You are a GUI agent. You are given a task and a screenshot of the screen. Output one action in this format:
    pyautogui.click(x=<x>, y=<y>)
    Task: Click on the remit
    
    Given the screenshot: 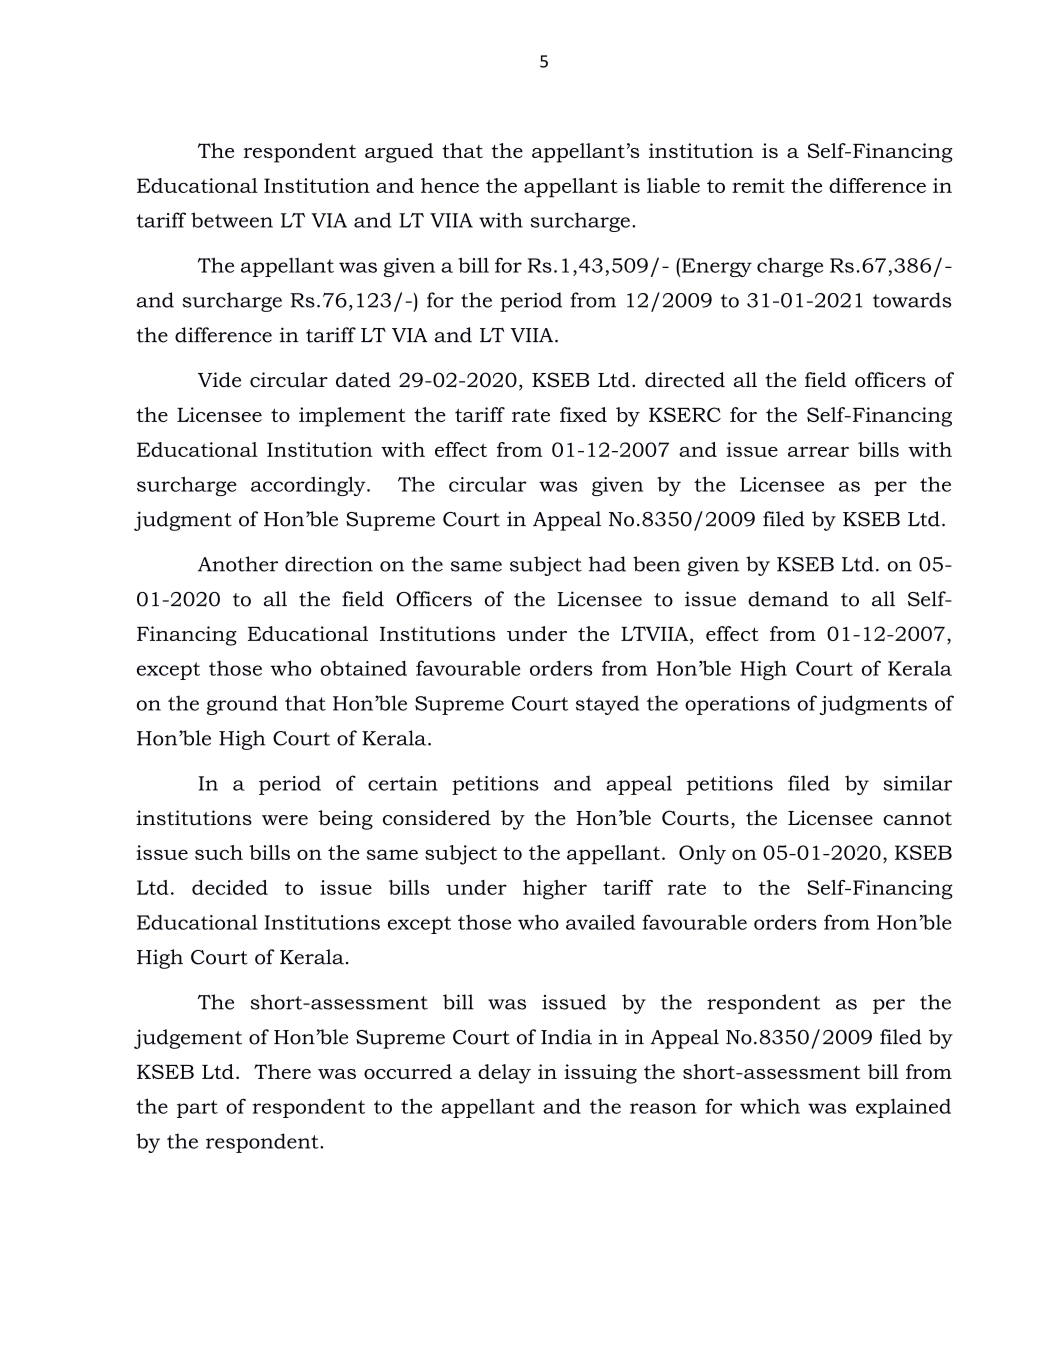 What is the action you would take?
    pyautogui.click(x=758, y=185)
